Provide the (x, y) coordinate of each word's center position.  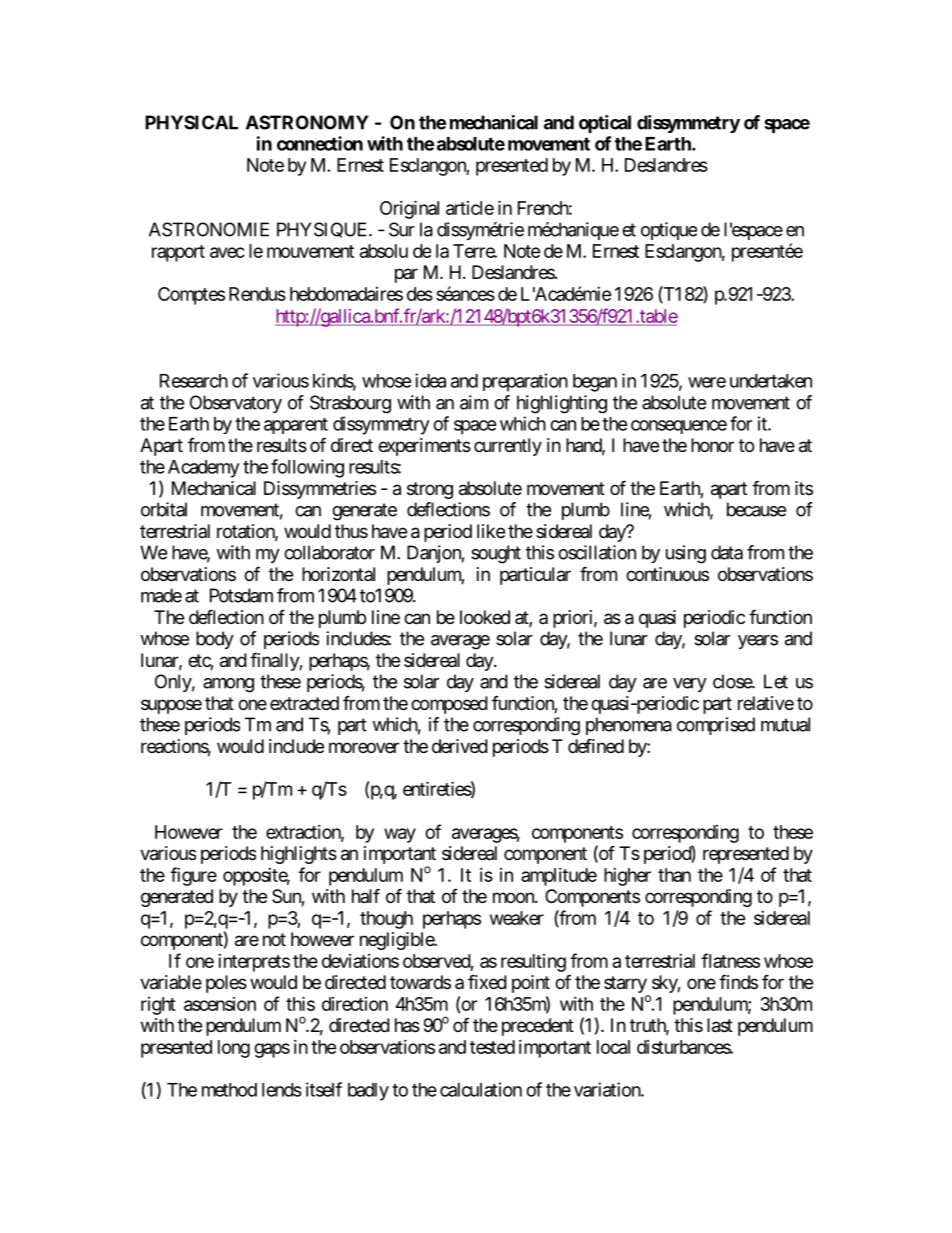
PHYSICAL (191, 122)
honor (712, 445)
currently (508, 447)
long (234, 1049)
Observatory (236, 404)
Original (409, 209)
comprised (716, 726)
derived (460, 746)
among (228, 685)
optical (605, 124)
